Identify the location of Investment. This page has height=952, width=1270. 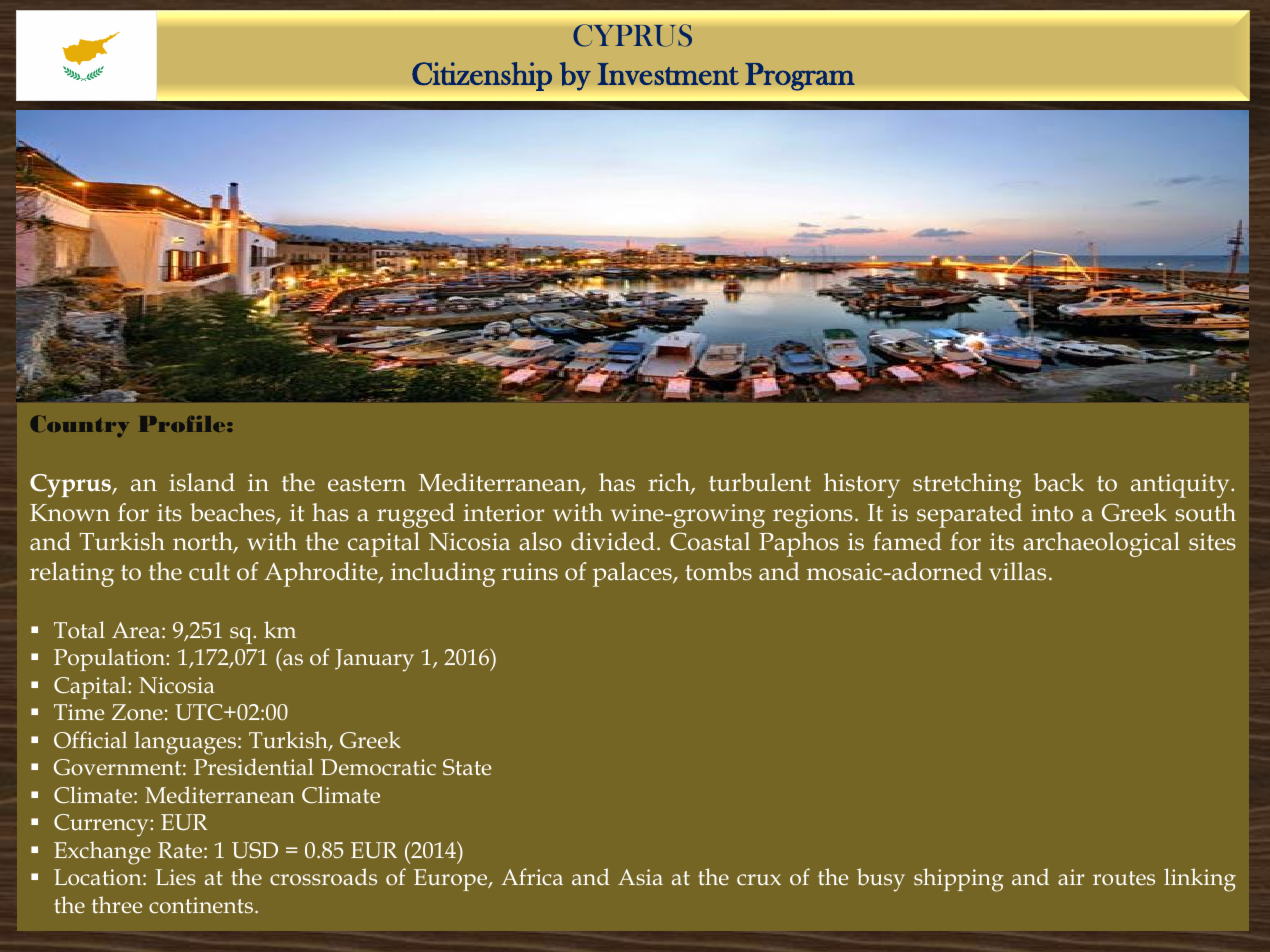
(668, 74).
